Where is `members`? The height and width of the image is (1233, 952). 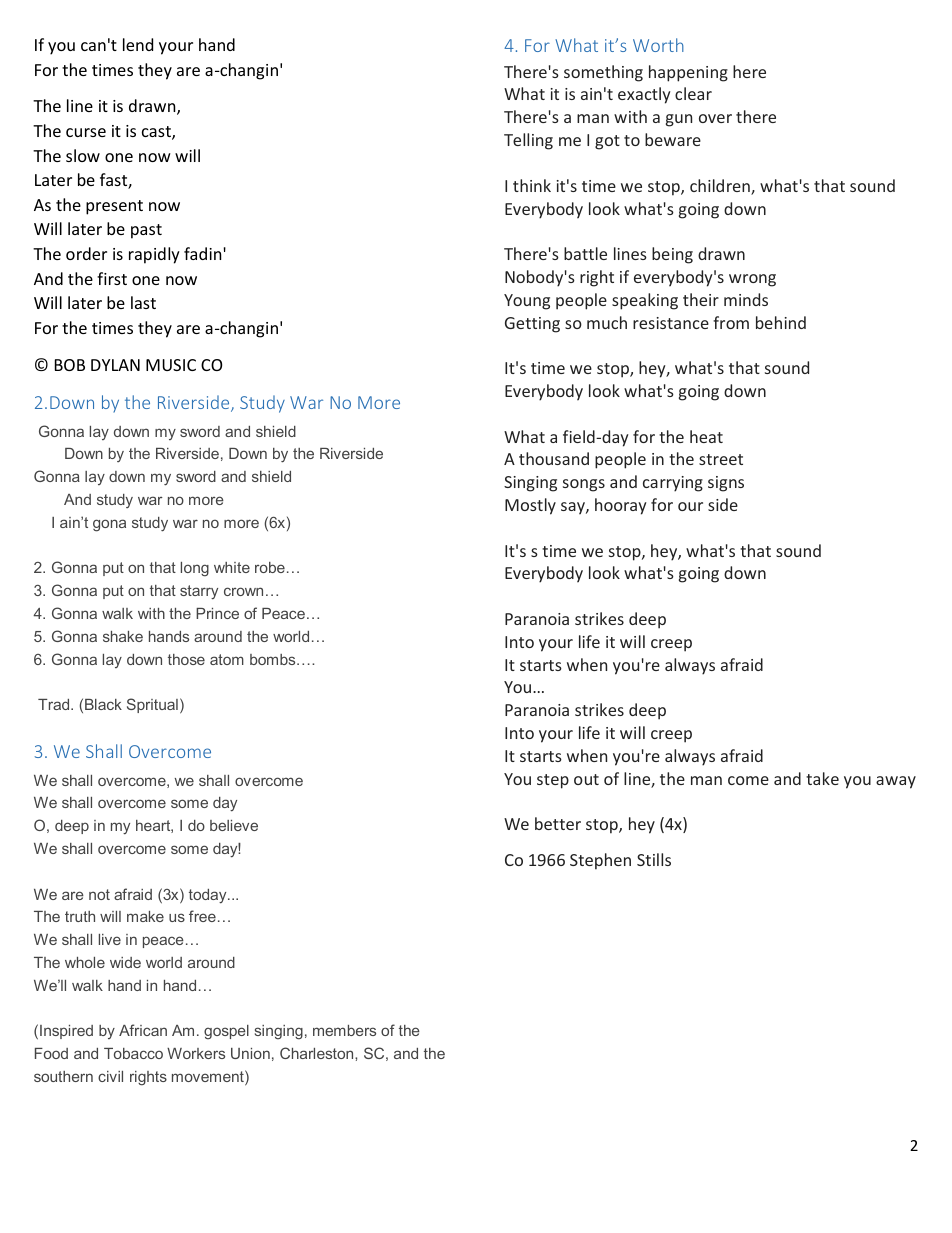 members is located at coordinates (344, 1030).
